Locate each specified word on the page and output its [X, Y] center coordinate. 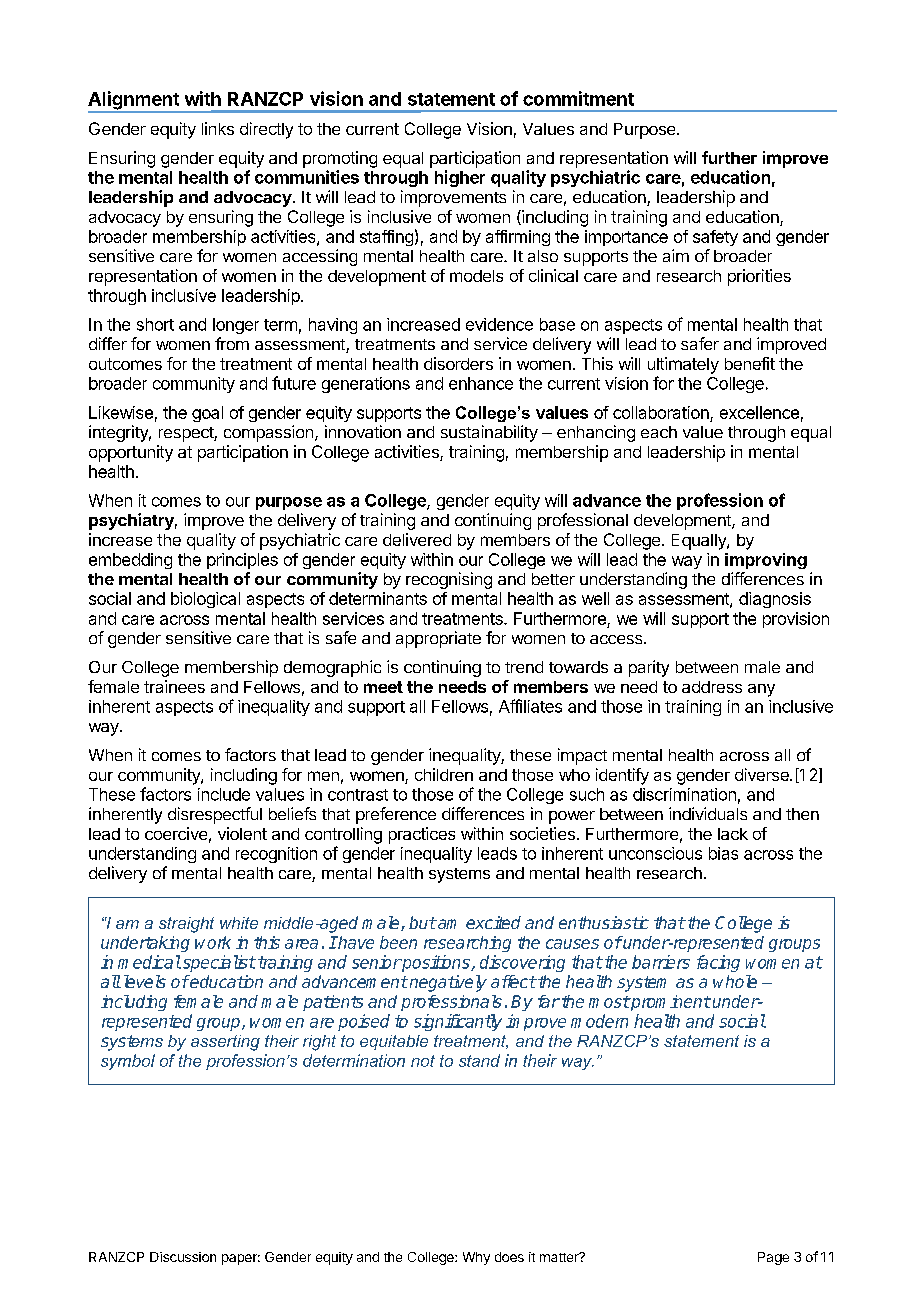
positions [436, 963]
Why [476, 1258]
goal [207, 414]
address [712, 687]
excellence [759, 412]
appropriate [438, 639]
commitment [578, 98]
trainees [174, 686]
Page [773, 1258]
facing [718, 963]
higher [460, 178]
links [218, 128]
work [213, 942]
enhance [481, 383]
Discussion [183, 1257]
